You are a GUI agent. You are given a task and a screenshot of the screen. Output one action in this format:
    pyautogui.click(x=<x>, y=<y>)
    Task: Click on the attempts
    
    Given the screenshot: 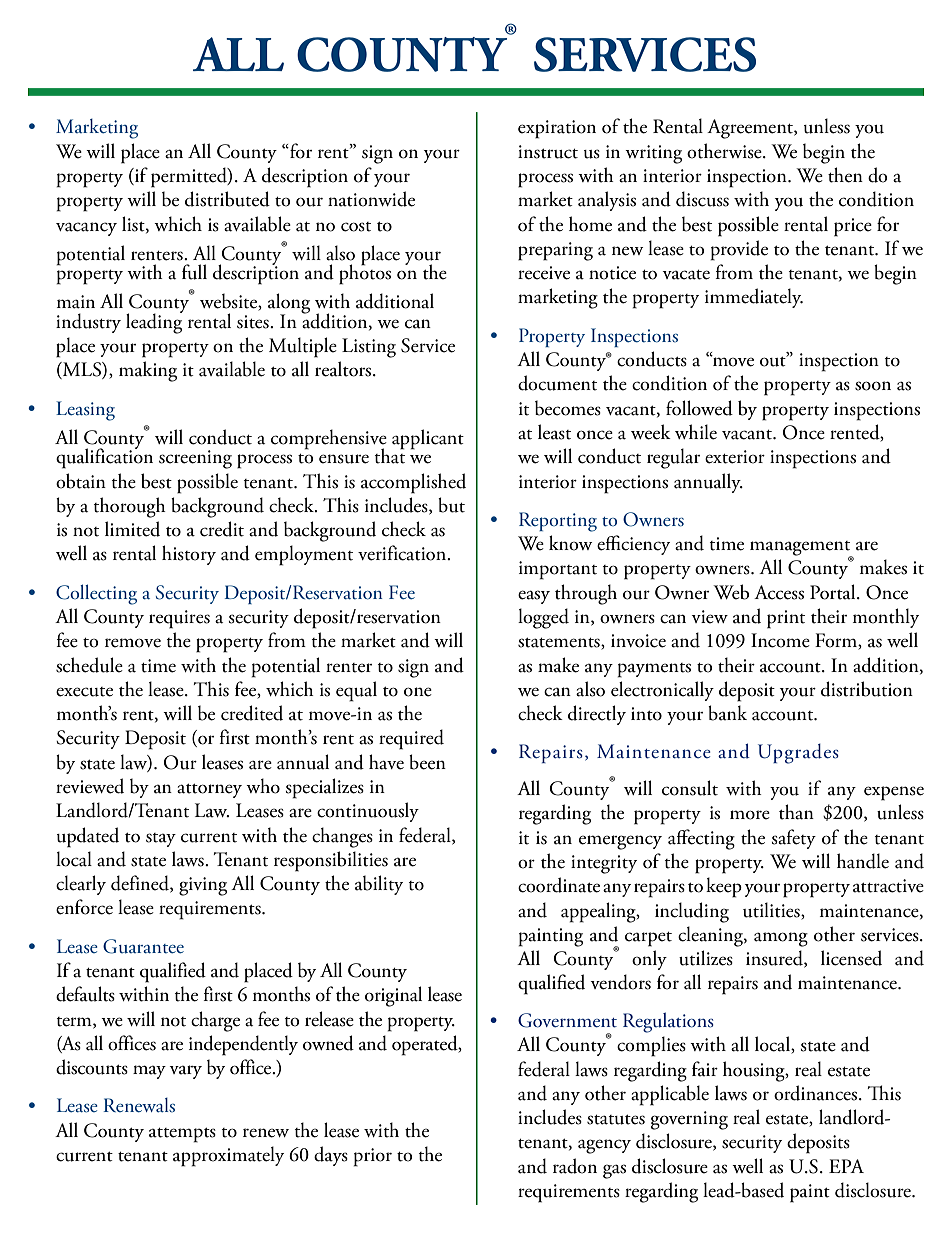 What is the action you would take?
    pyautogui.click(x=182, y=1135)
